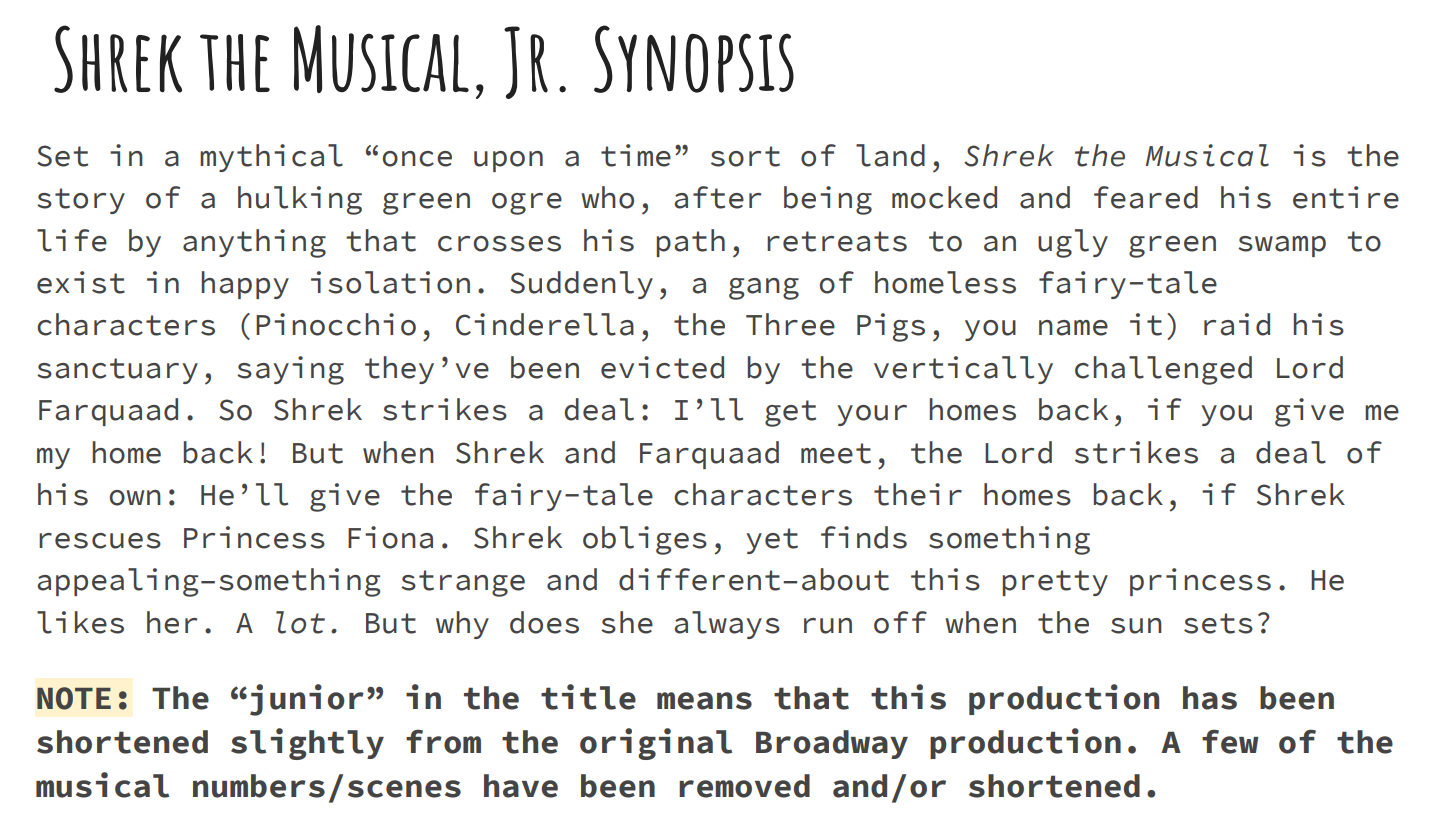 This screenshot has width=1456, height=819. What do you see at coordinates (254, 243) in the screenshot?
I see `anything` at bounding box center [254, 243].
